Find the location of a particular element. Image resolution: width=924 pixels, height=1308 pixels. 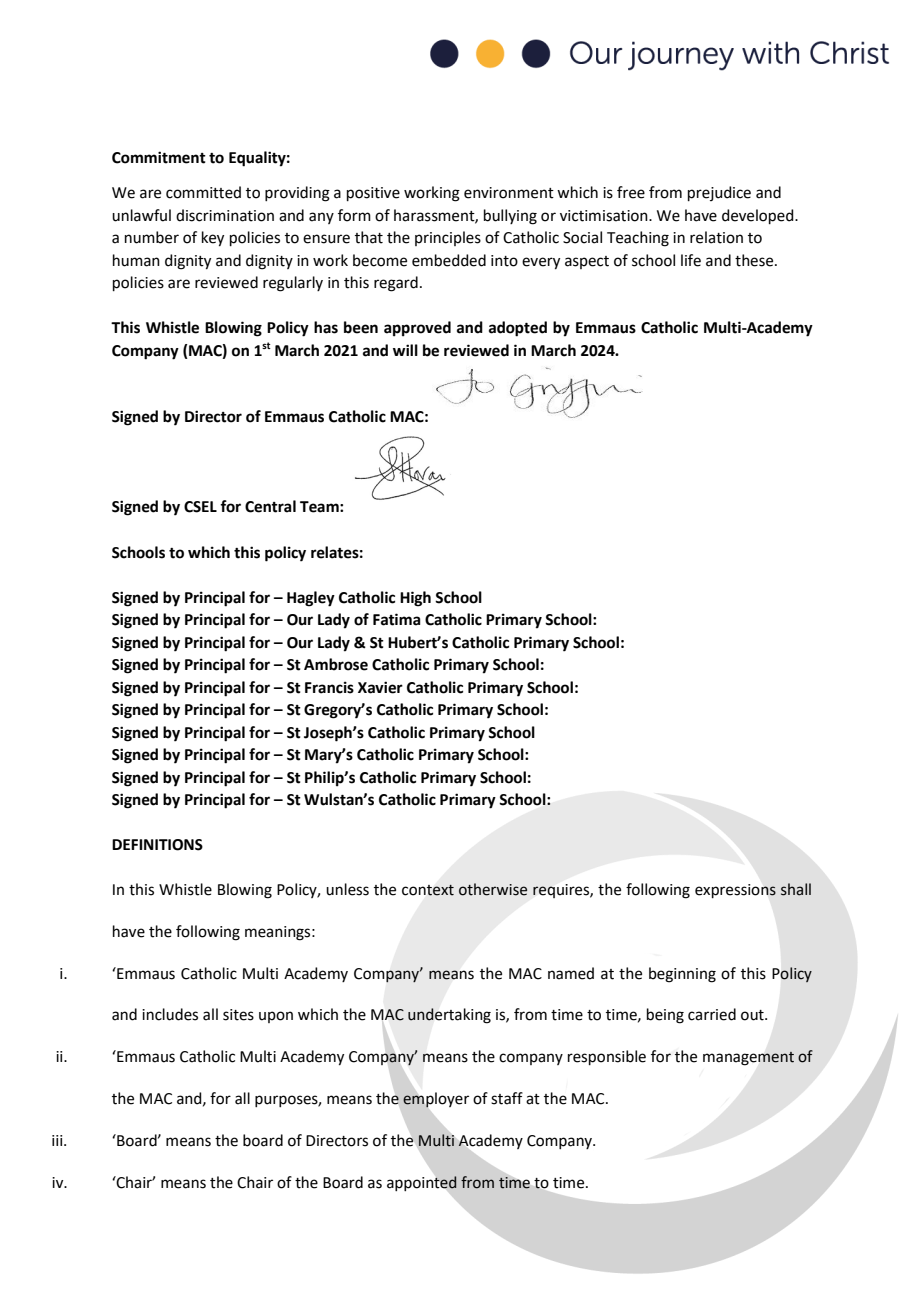

DEFINITIONS is located at coordinates (157, 845).
